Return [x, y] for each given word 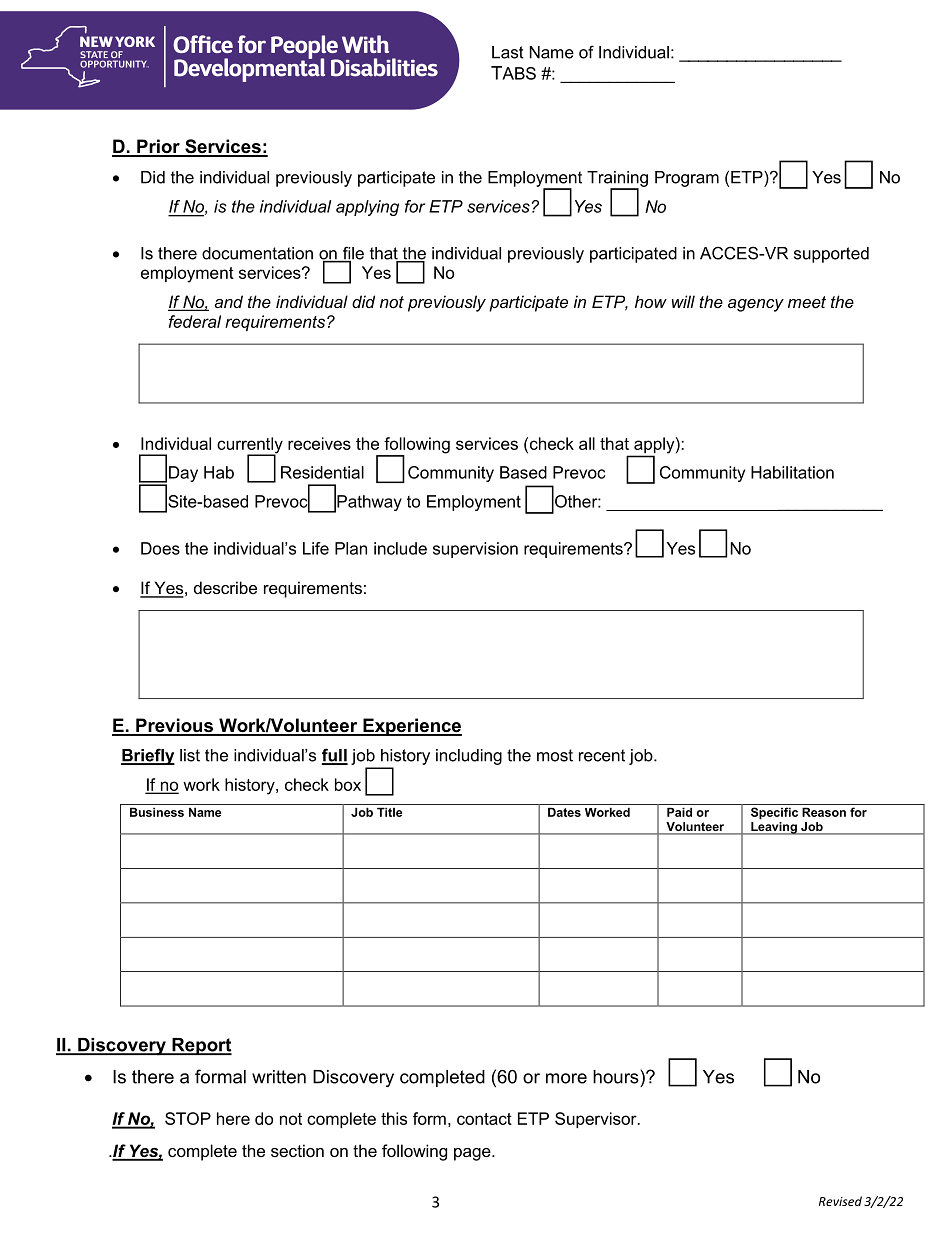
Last [508, 52]
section [297, 1150]
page [473, 1154]
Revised [840, 1201]
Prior [158, 147]
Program [687, 179]
